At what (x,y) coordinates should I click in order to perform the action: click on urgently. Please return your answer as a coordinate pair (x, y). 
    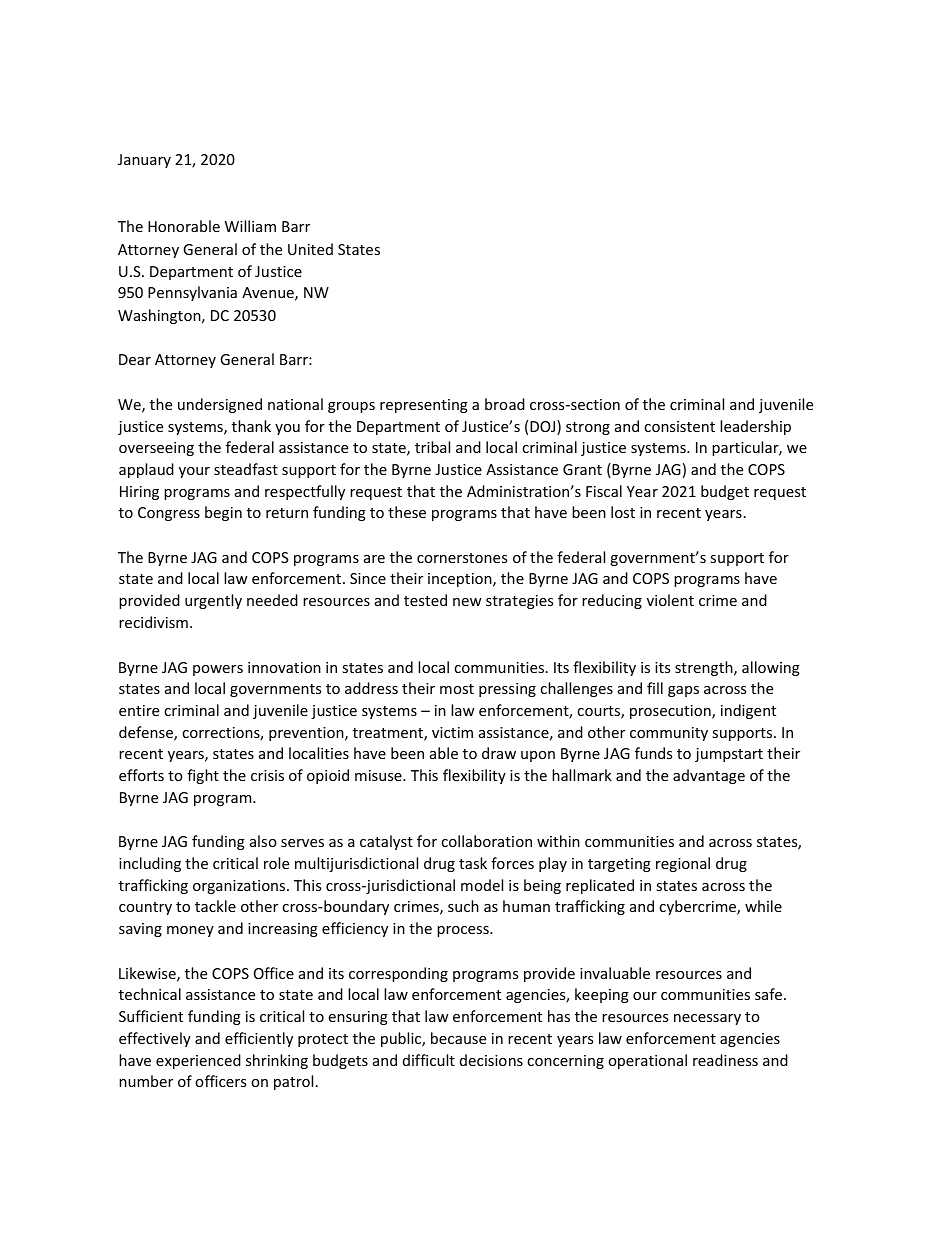
    Looking at the image, I should click on (213, 601).
